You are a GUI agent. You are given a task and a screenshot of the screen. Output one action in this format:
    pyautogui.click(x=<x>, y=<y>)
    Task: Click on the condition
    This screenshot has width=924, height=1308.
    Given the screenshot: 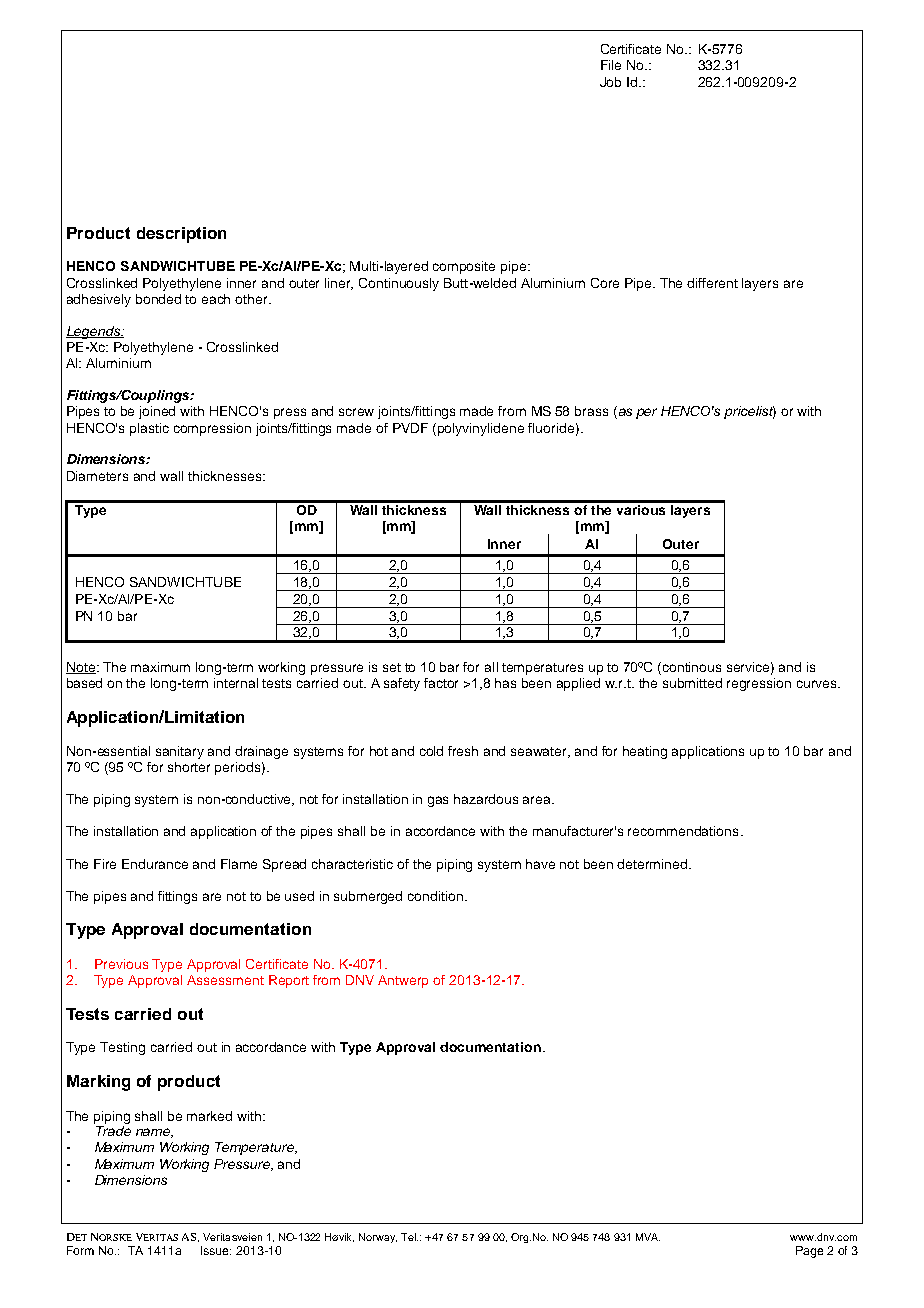 What is the action you would take?
    pyautogui.click(x=435, y=896)
